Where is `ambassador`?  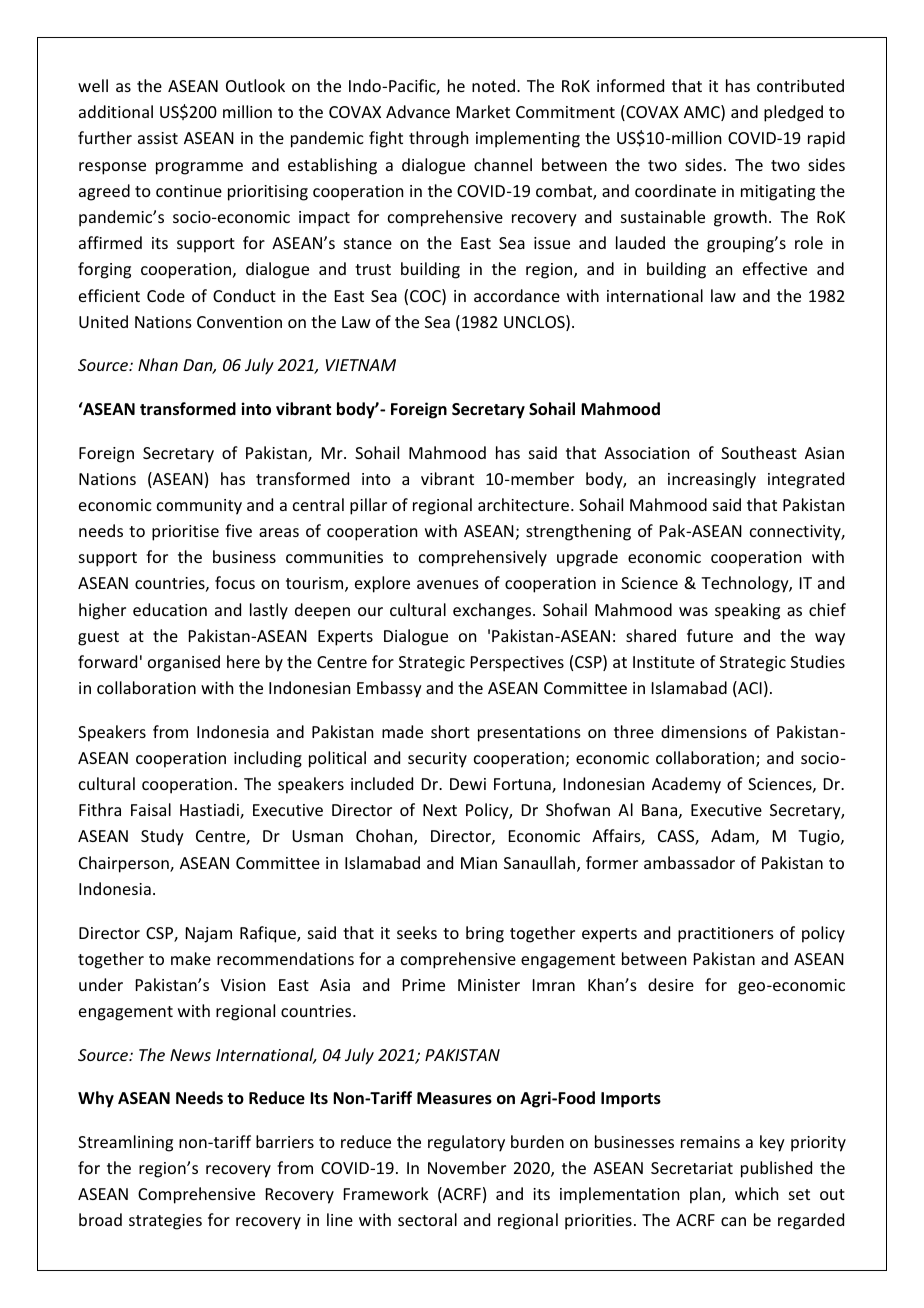
ambassador is located at coordinates (689, 862).
